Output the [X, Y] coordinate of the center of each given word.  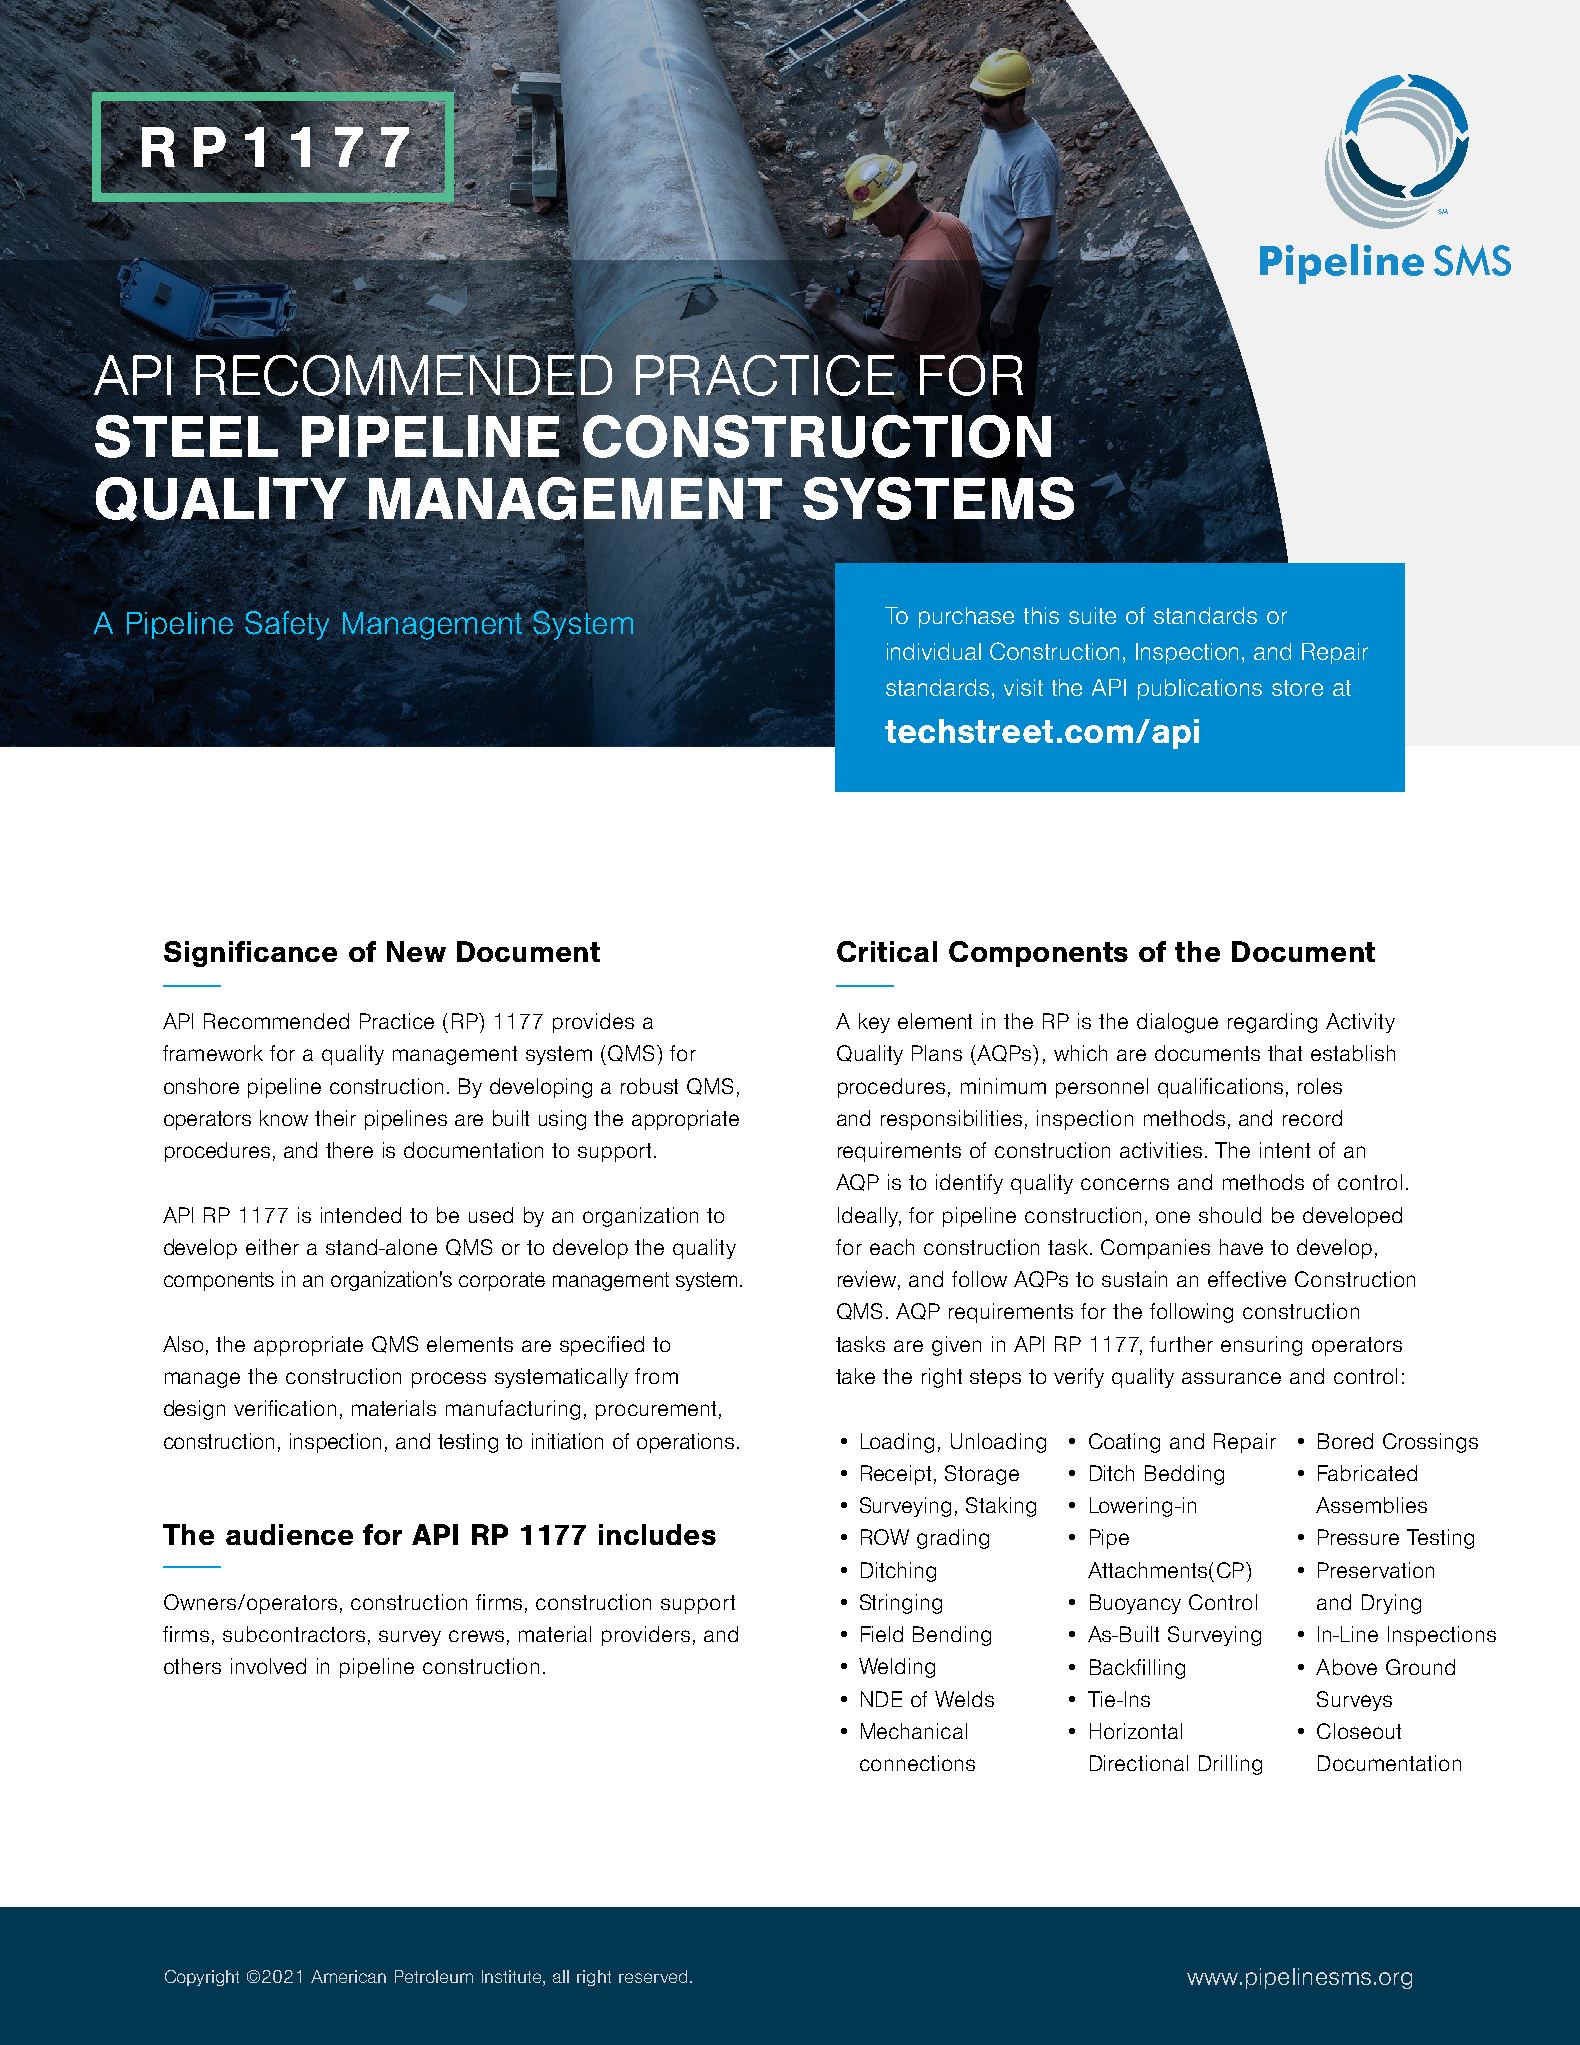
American [348, 1976]
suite [1092, 615]
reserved [653, 1976]
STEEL [187, 436]
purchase [966, 617]
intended [361, 1215]
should [1230, 1215]
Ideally [869, 1217]
